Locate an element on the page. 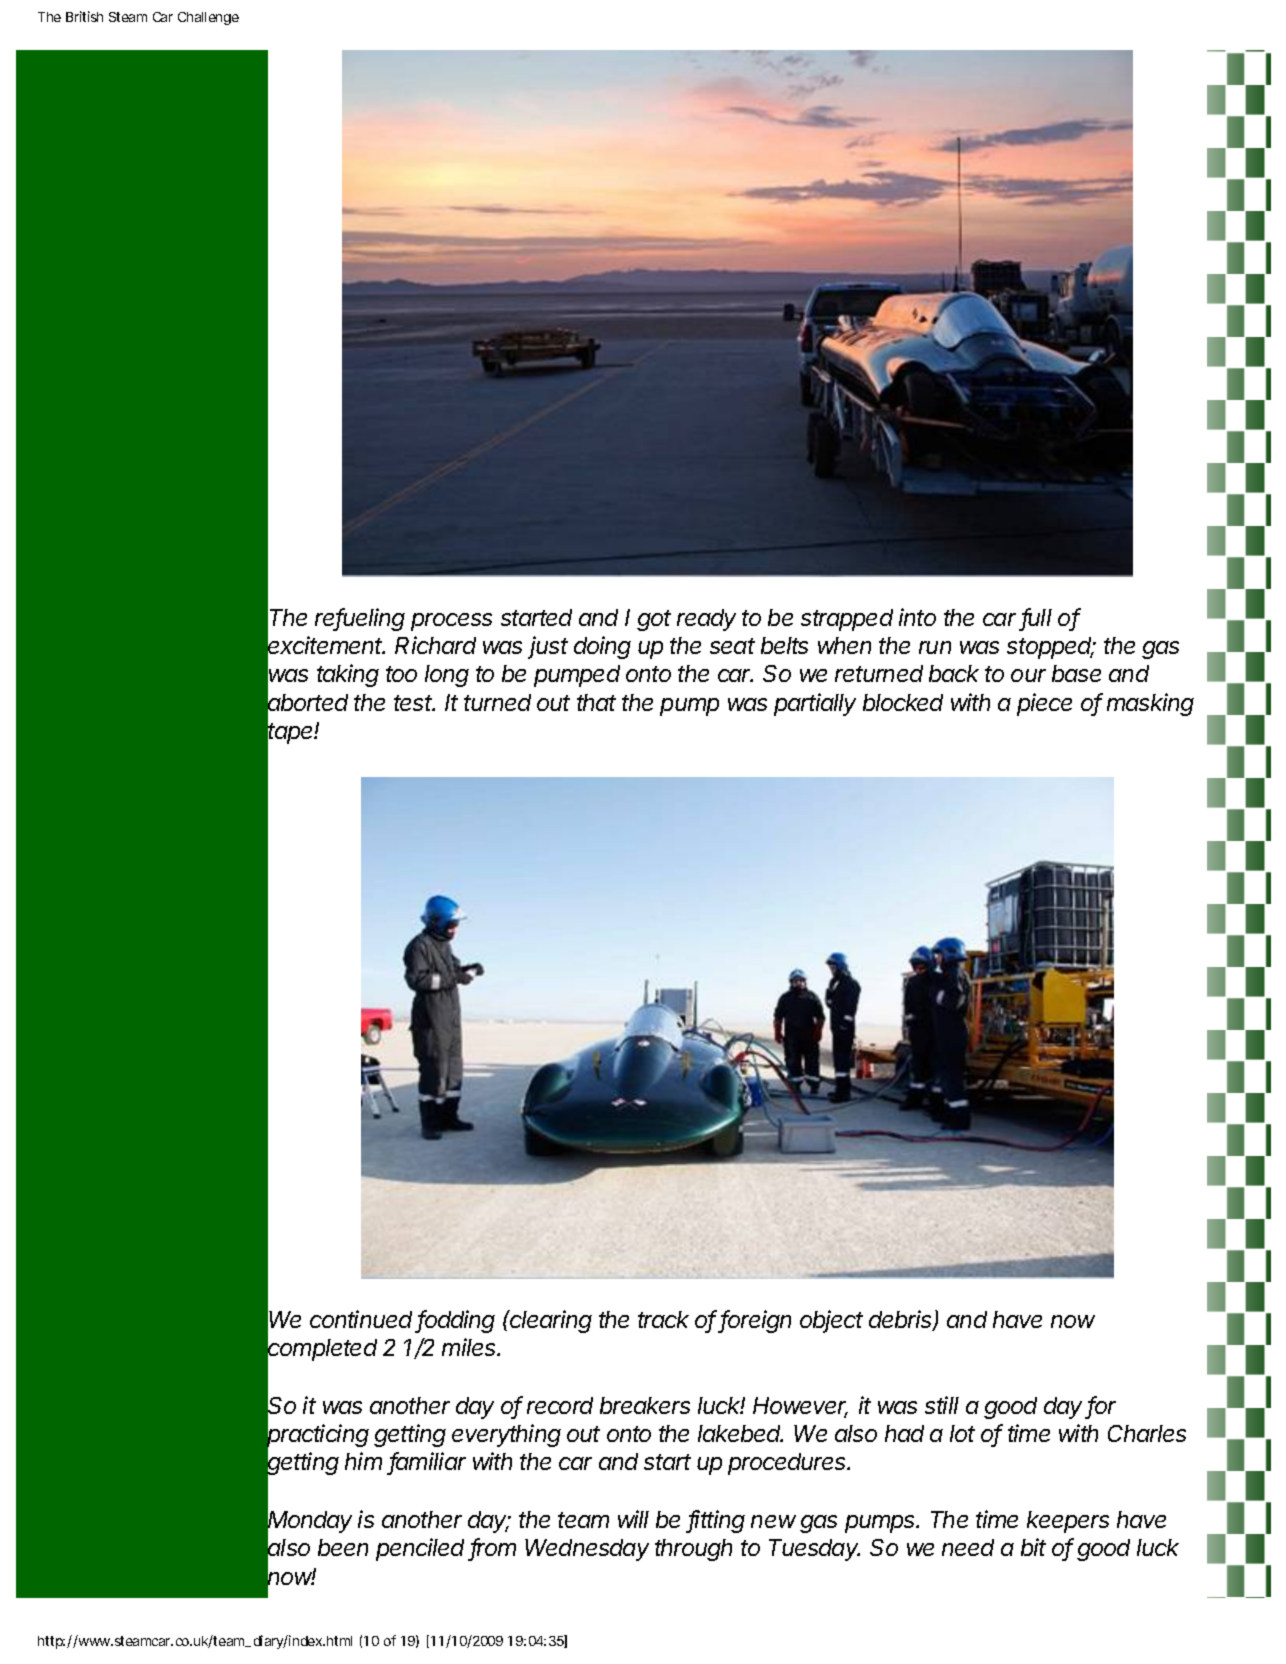 The image size is (1286, 1664). Challenge is located at coordinates (208, 18).
